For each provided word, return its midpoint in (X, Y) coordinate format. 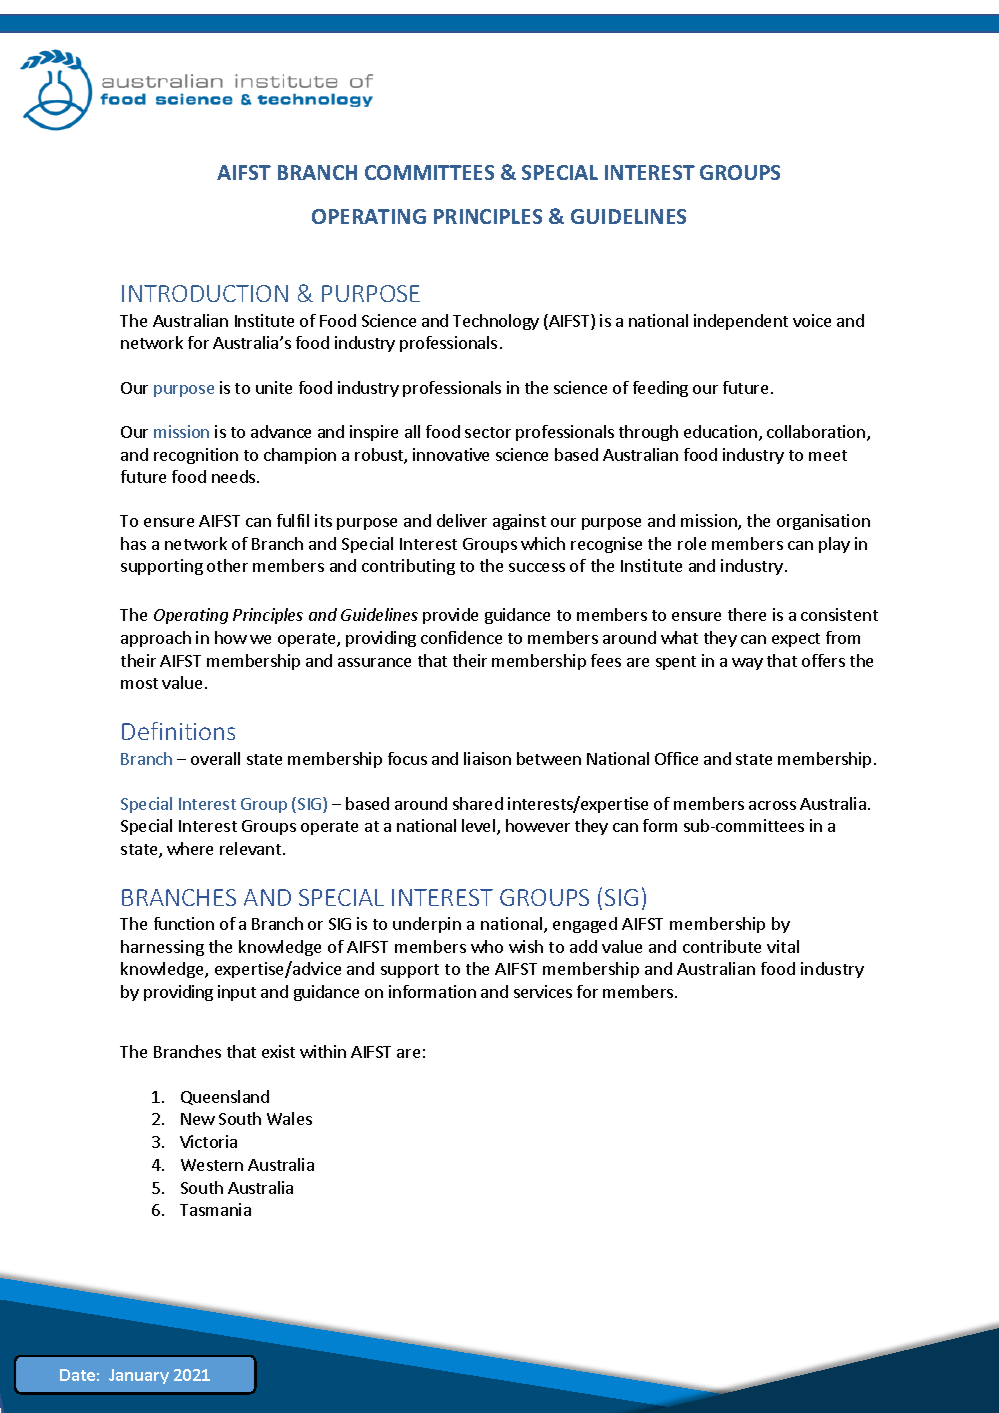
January (139, 1376)
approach (156, 639)
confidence (461, 637)
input (237, 993)
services (543, 991)
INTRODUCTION (205, 293)
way (747, 664)
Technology (496, 322)
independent (741, 322)
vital (783, 946)
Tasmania (215, 1209)
